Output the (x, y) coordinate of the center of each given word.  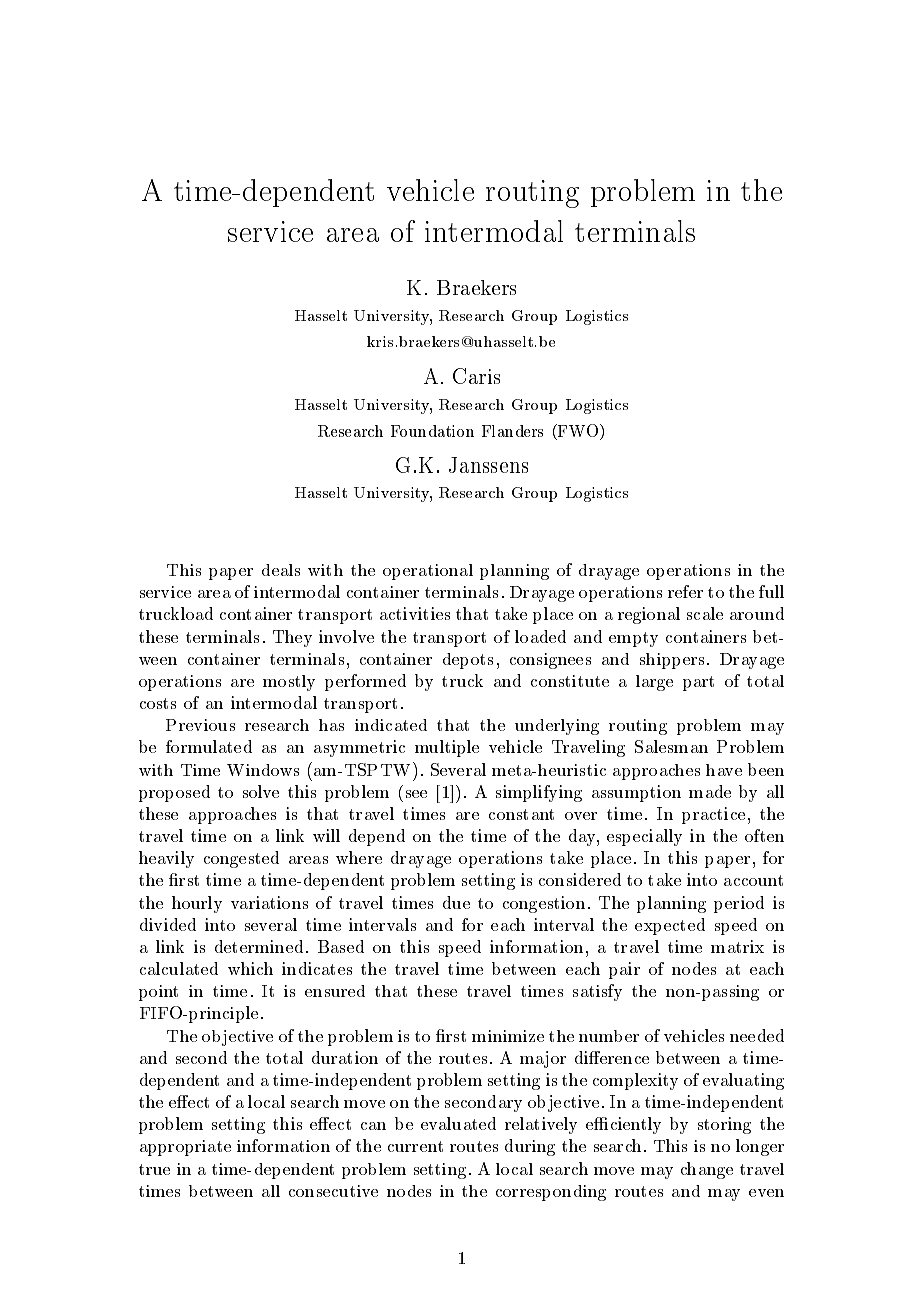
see (416, 794)
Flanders (512, 431)
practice (713, 815)
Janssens (488, 465)
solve (261, 791)
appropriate (185, 1148)
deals (281, 570)
